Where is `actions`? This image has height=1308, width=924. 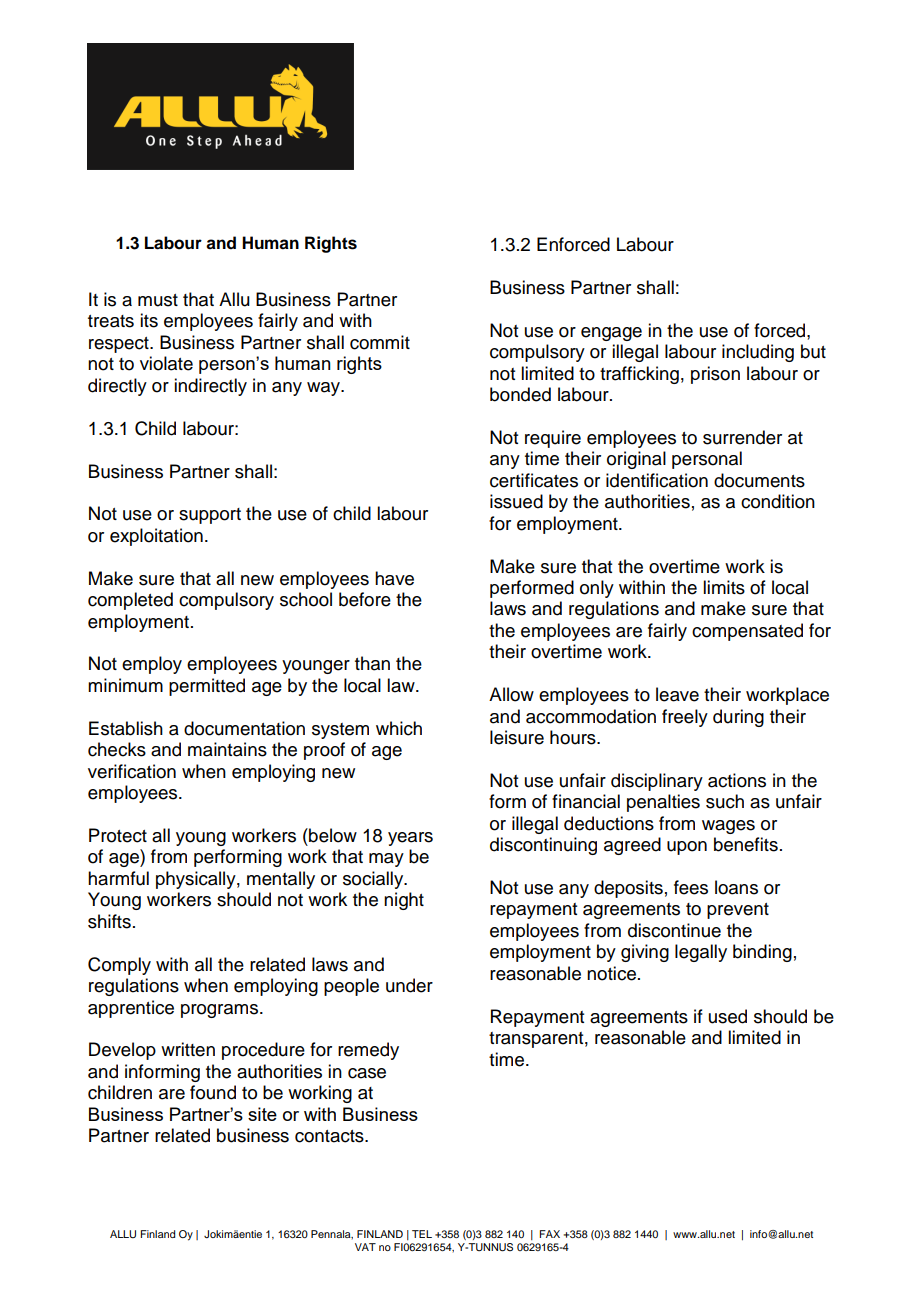
actions is located at coordinates (737, 780).
